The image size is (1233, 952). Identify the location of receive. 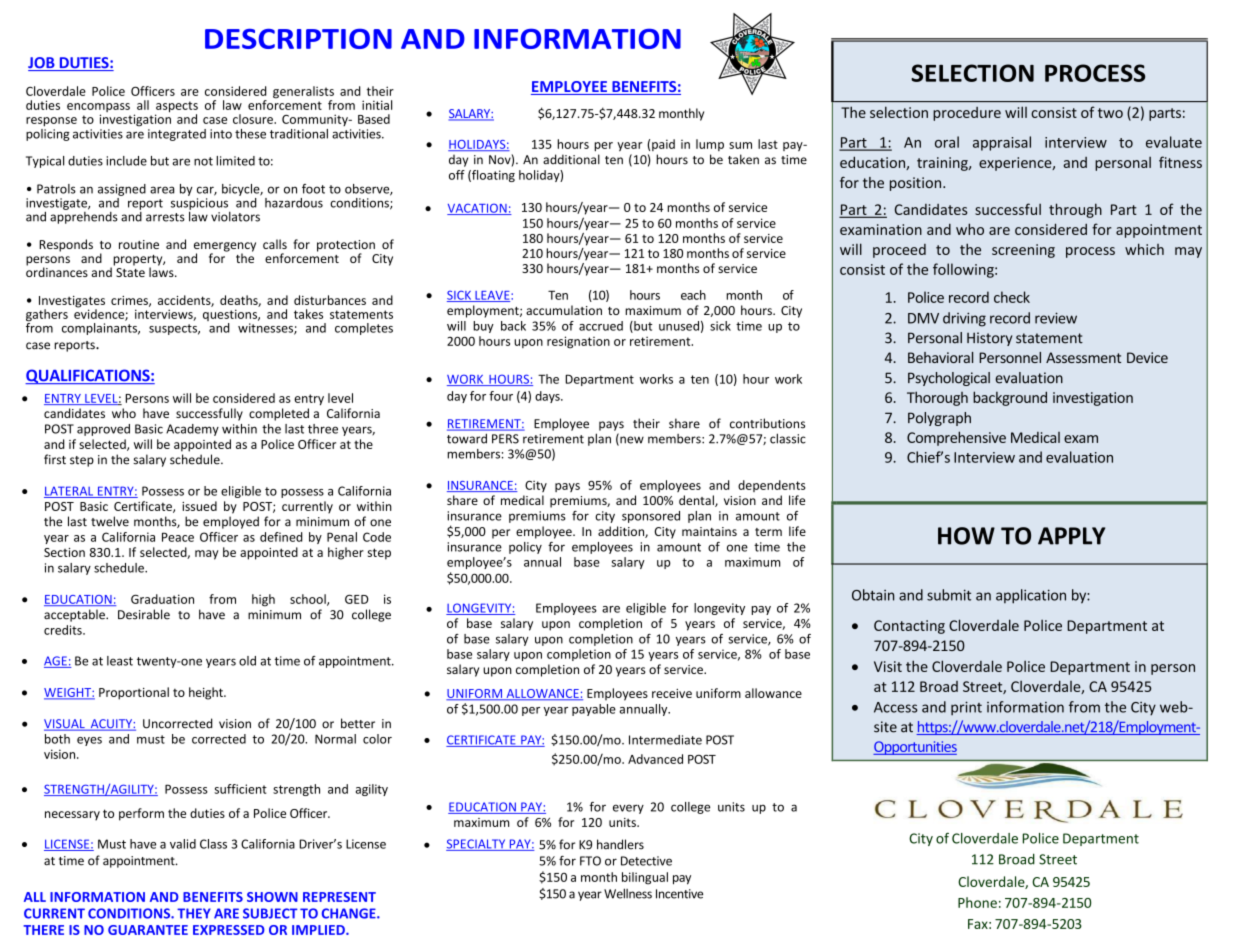
(672, 693).
